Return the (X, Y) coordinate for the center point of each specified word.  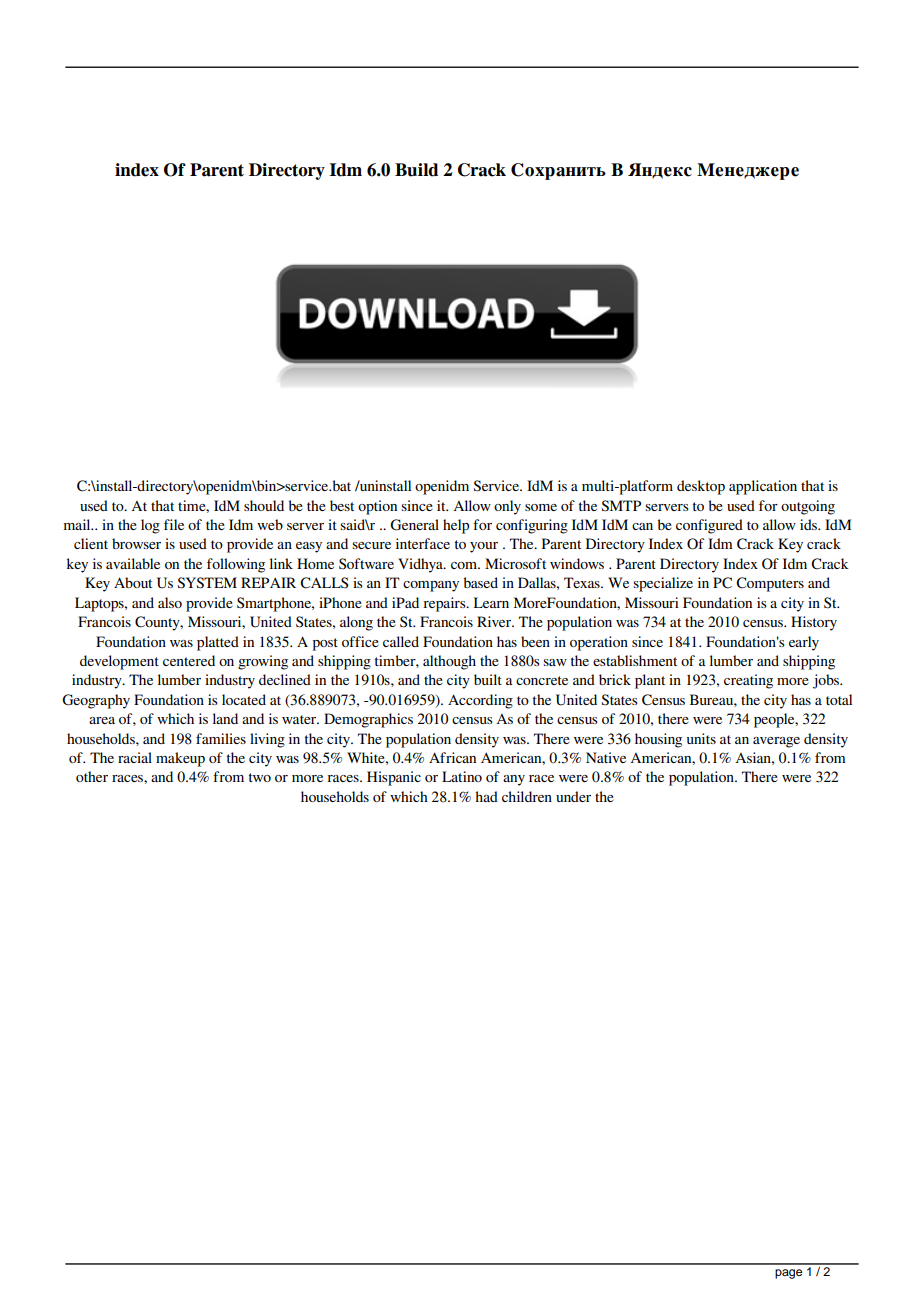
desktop (701, 487)
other (92, 776)
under (573, 796)
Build (416, 170)
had (486, 796)
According (480, 701)
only (507, 507)
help (456, 526)
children (527, 796)
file (174, 524)
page (788, 1274)
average (776, 742)
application (763, 487)
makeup (180, 759)
